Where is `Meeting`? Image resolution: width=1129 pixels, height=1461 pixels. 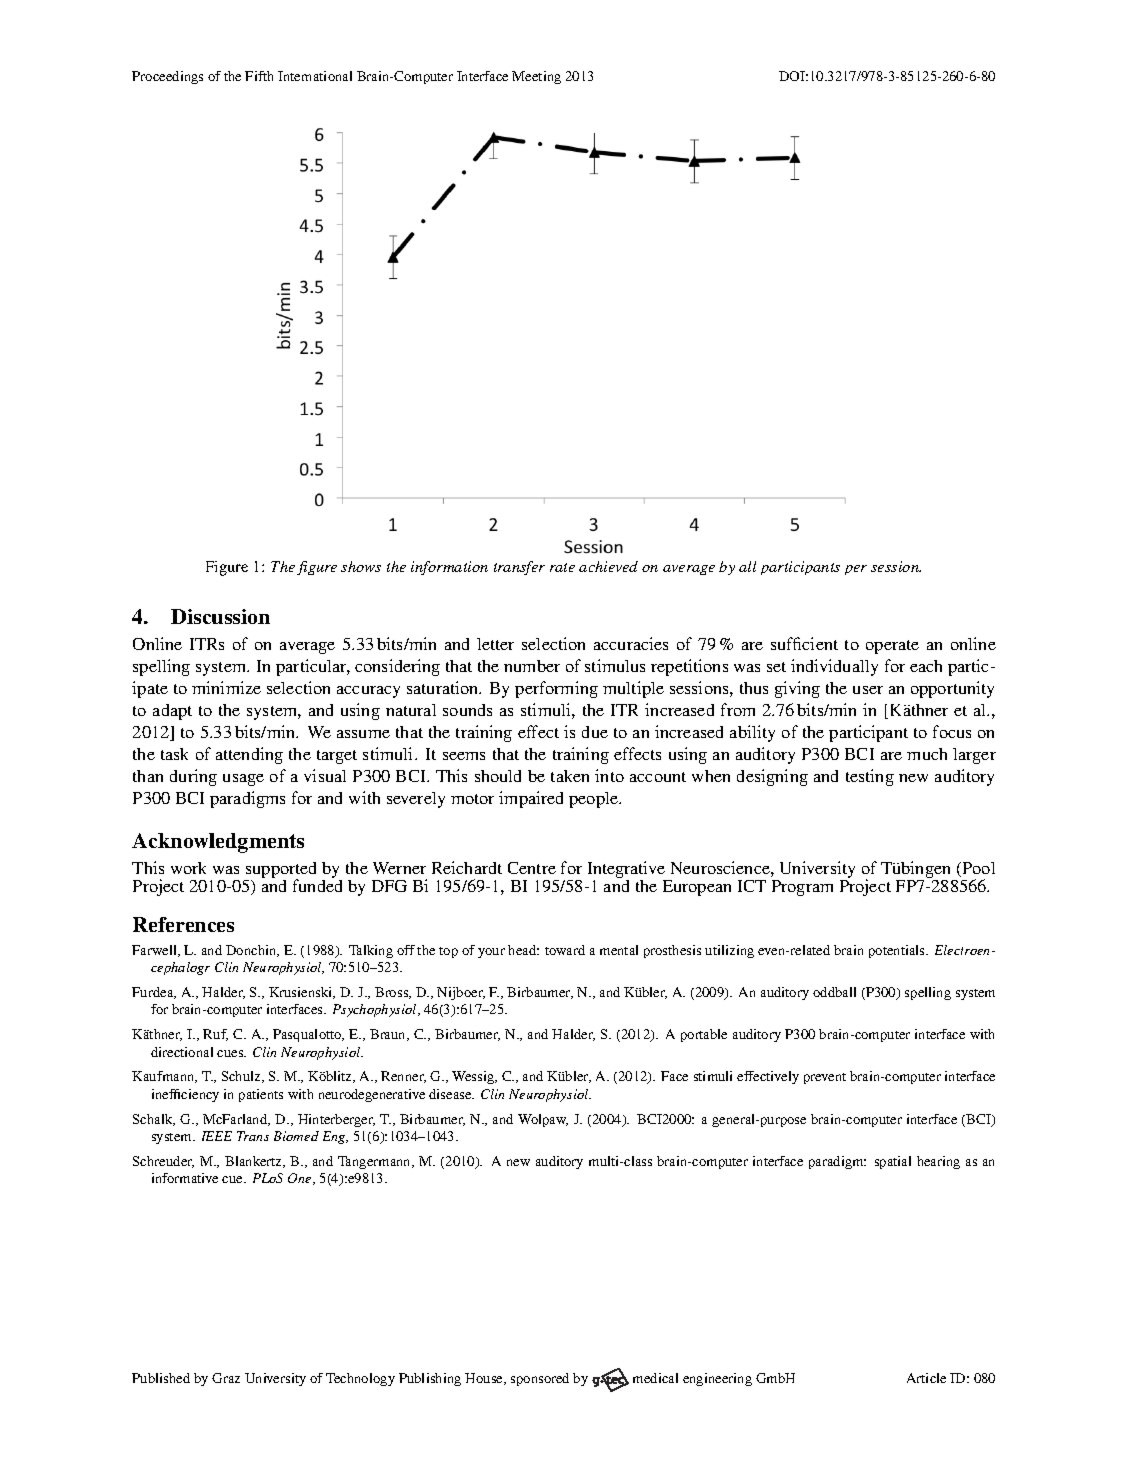 Meeting is located at coordinates (536, 77).
